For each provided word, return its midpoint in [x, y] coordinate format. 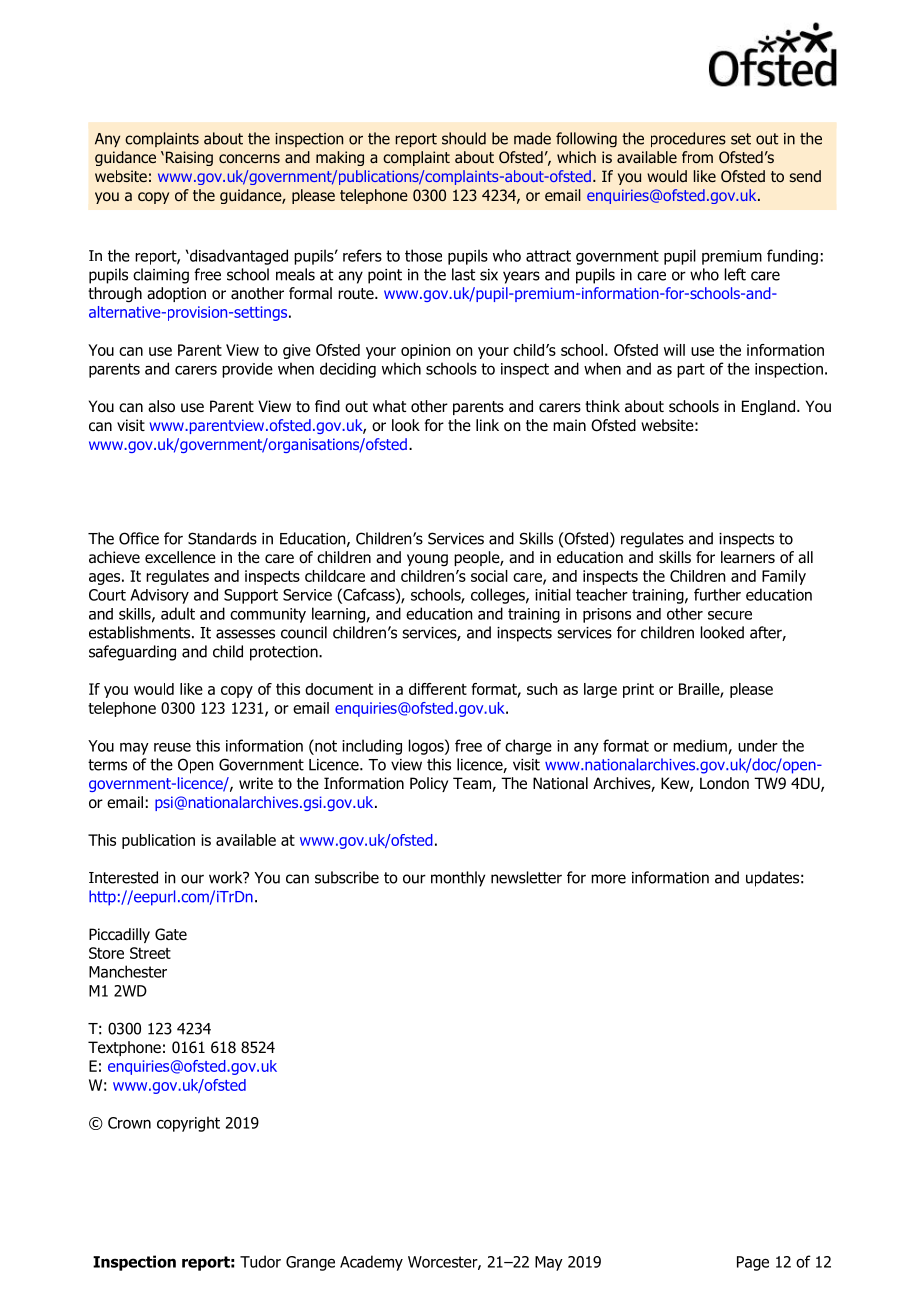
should [464, 138]
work [227, 877]
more [608, 879]
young [427, 560]
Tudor [260, 1261]
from [697, 157]
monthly [458, 879]
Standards [222, 538]
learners [748, 557]
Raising [188, 158]
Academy [371, 1263]
